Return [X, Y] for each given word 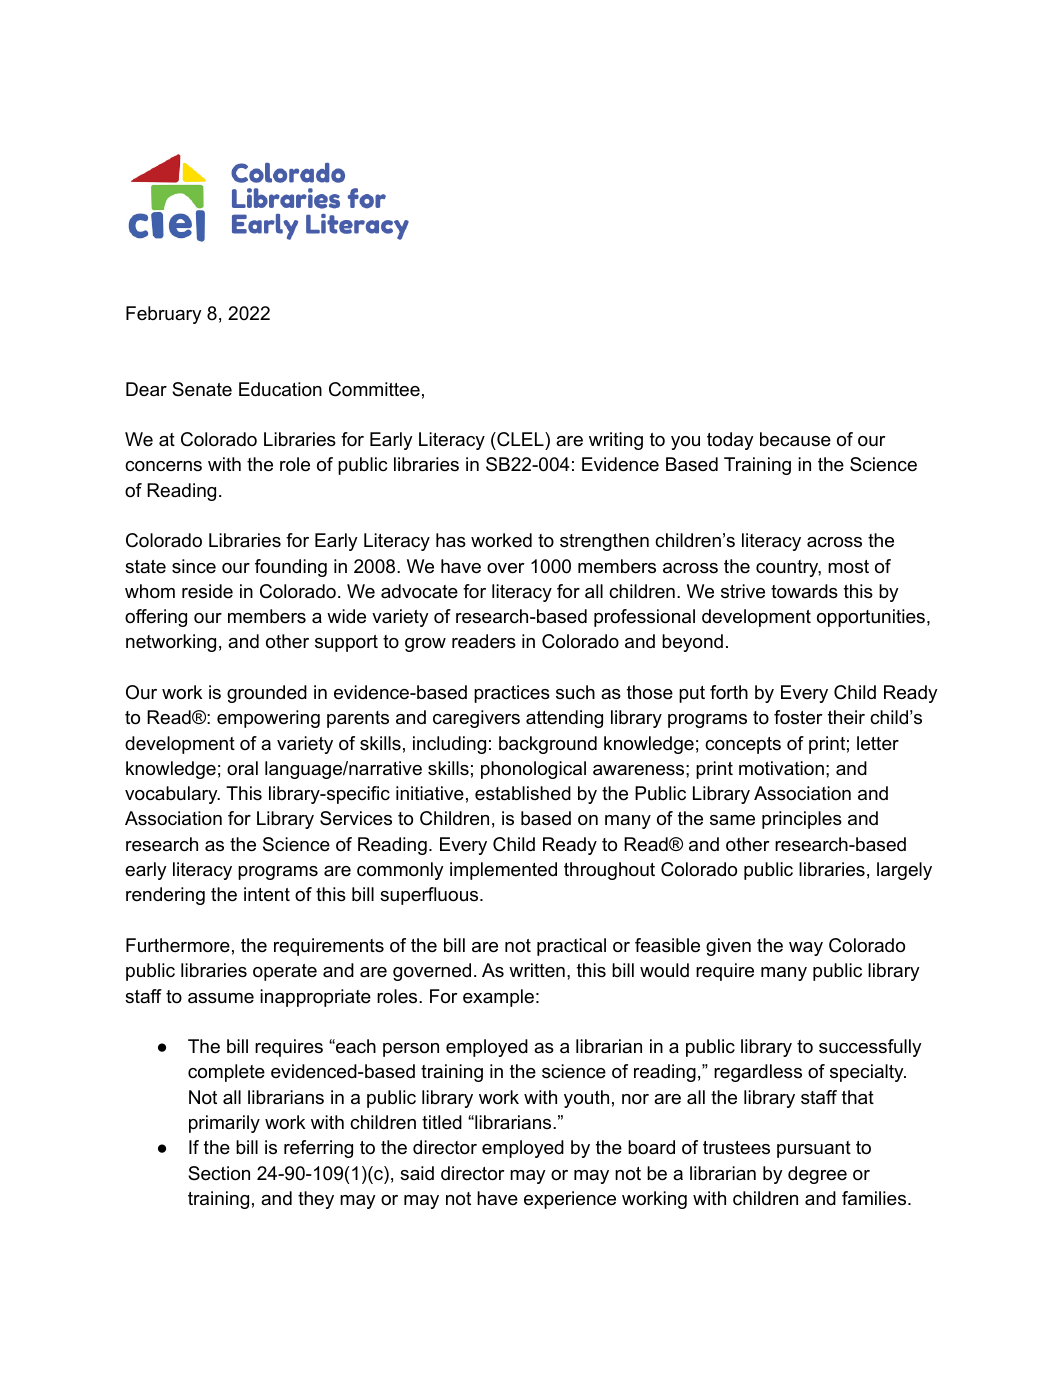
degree [817, 1175]
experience [570, 1200]
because [795, 439]
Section [219, 1173]
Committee [374, 389]
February [164, 315]
